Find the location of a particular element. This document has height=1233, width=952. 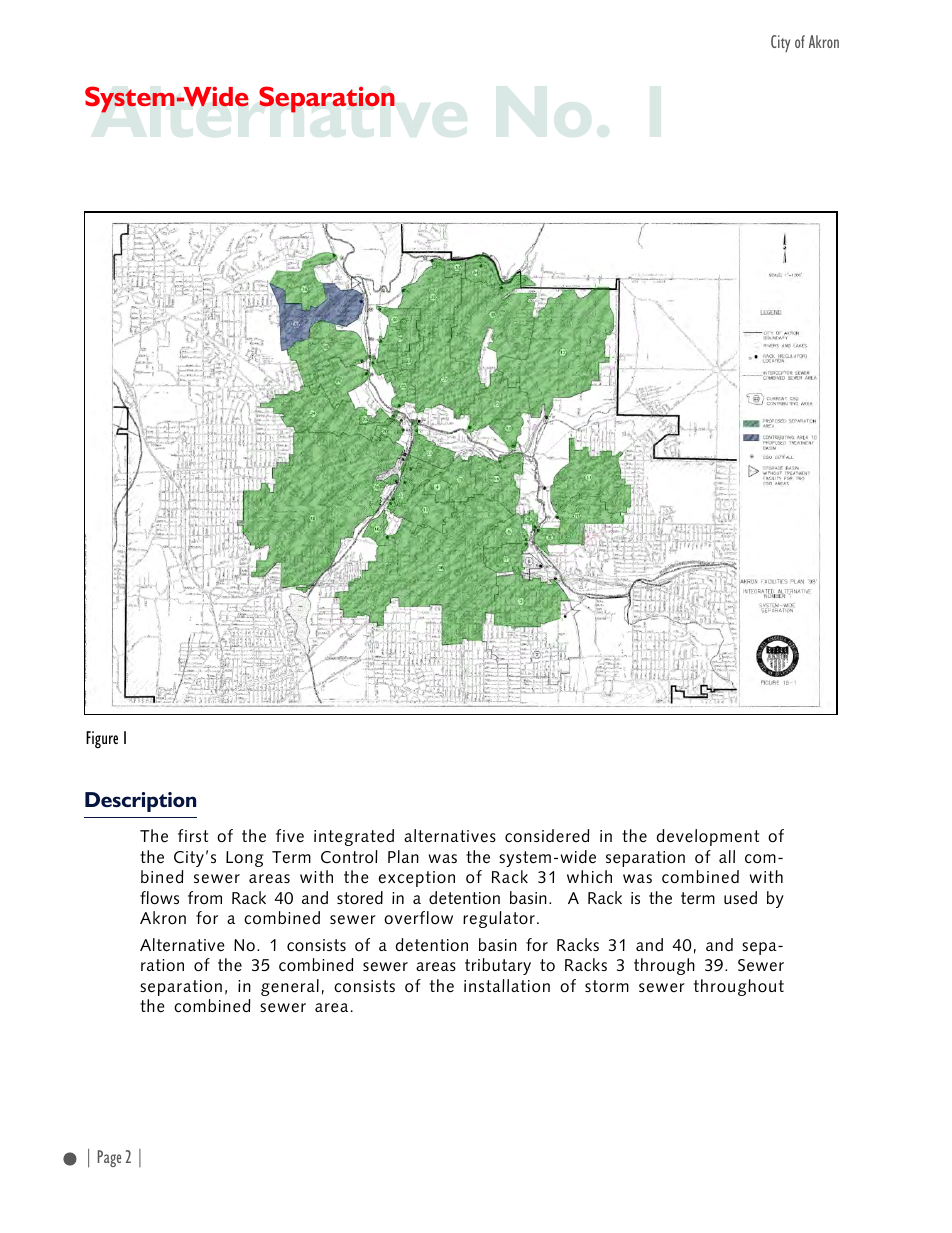

flows is located at coordinates (159, 898).
